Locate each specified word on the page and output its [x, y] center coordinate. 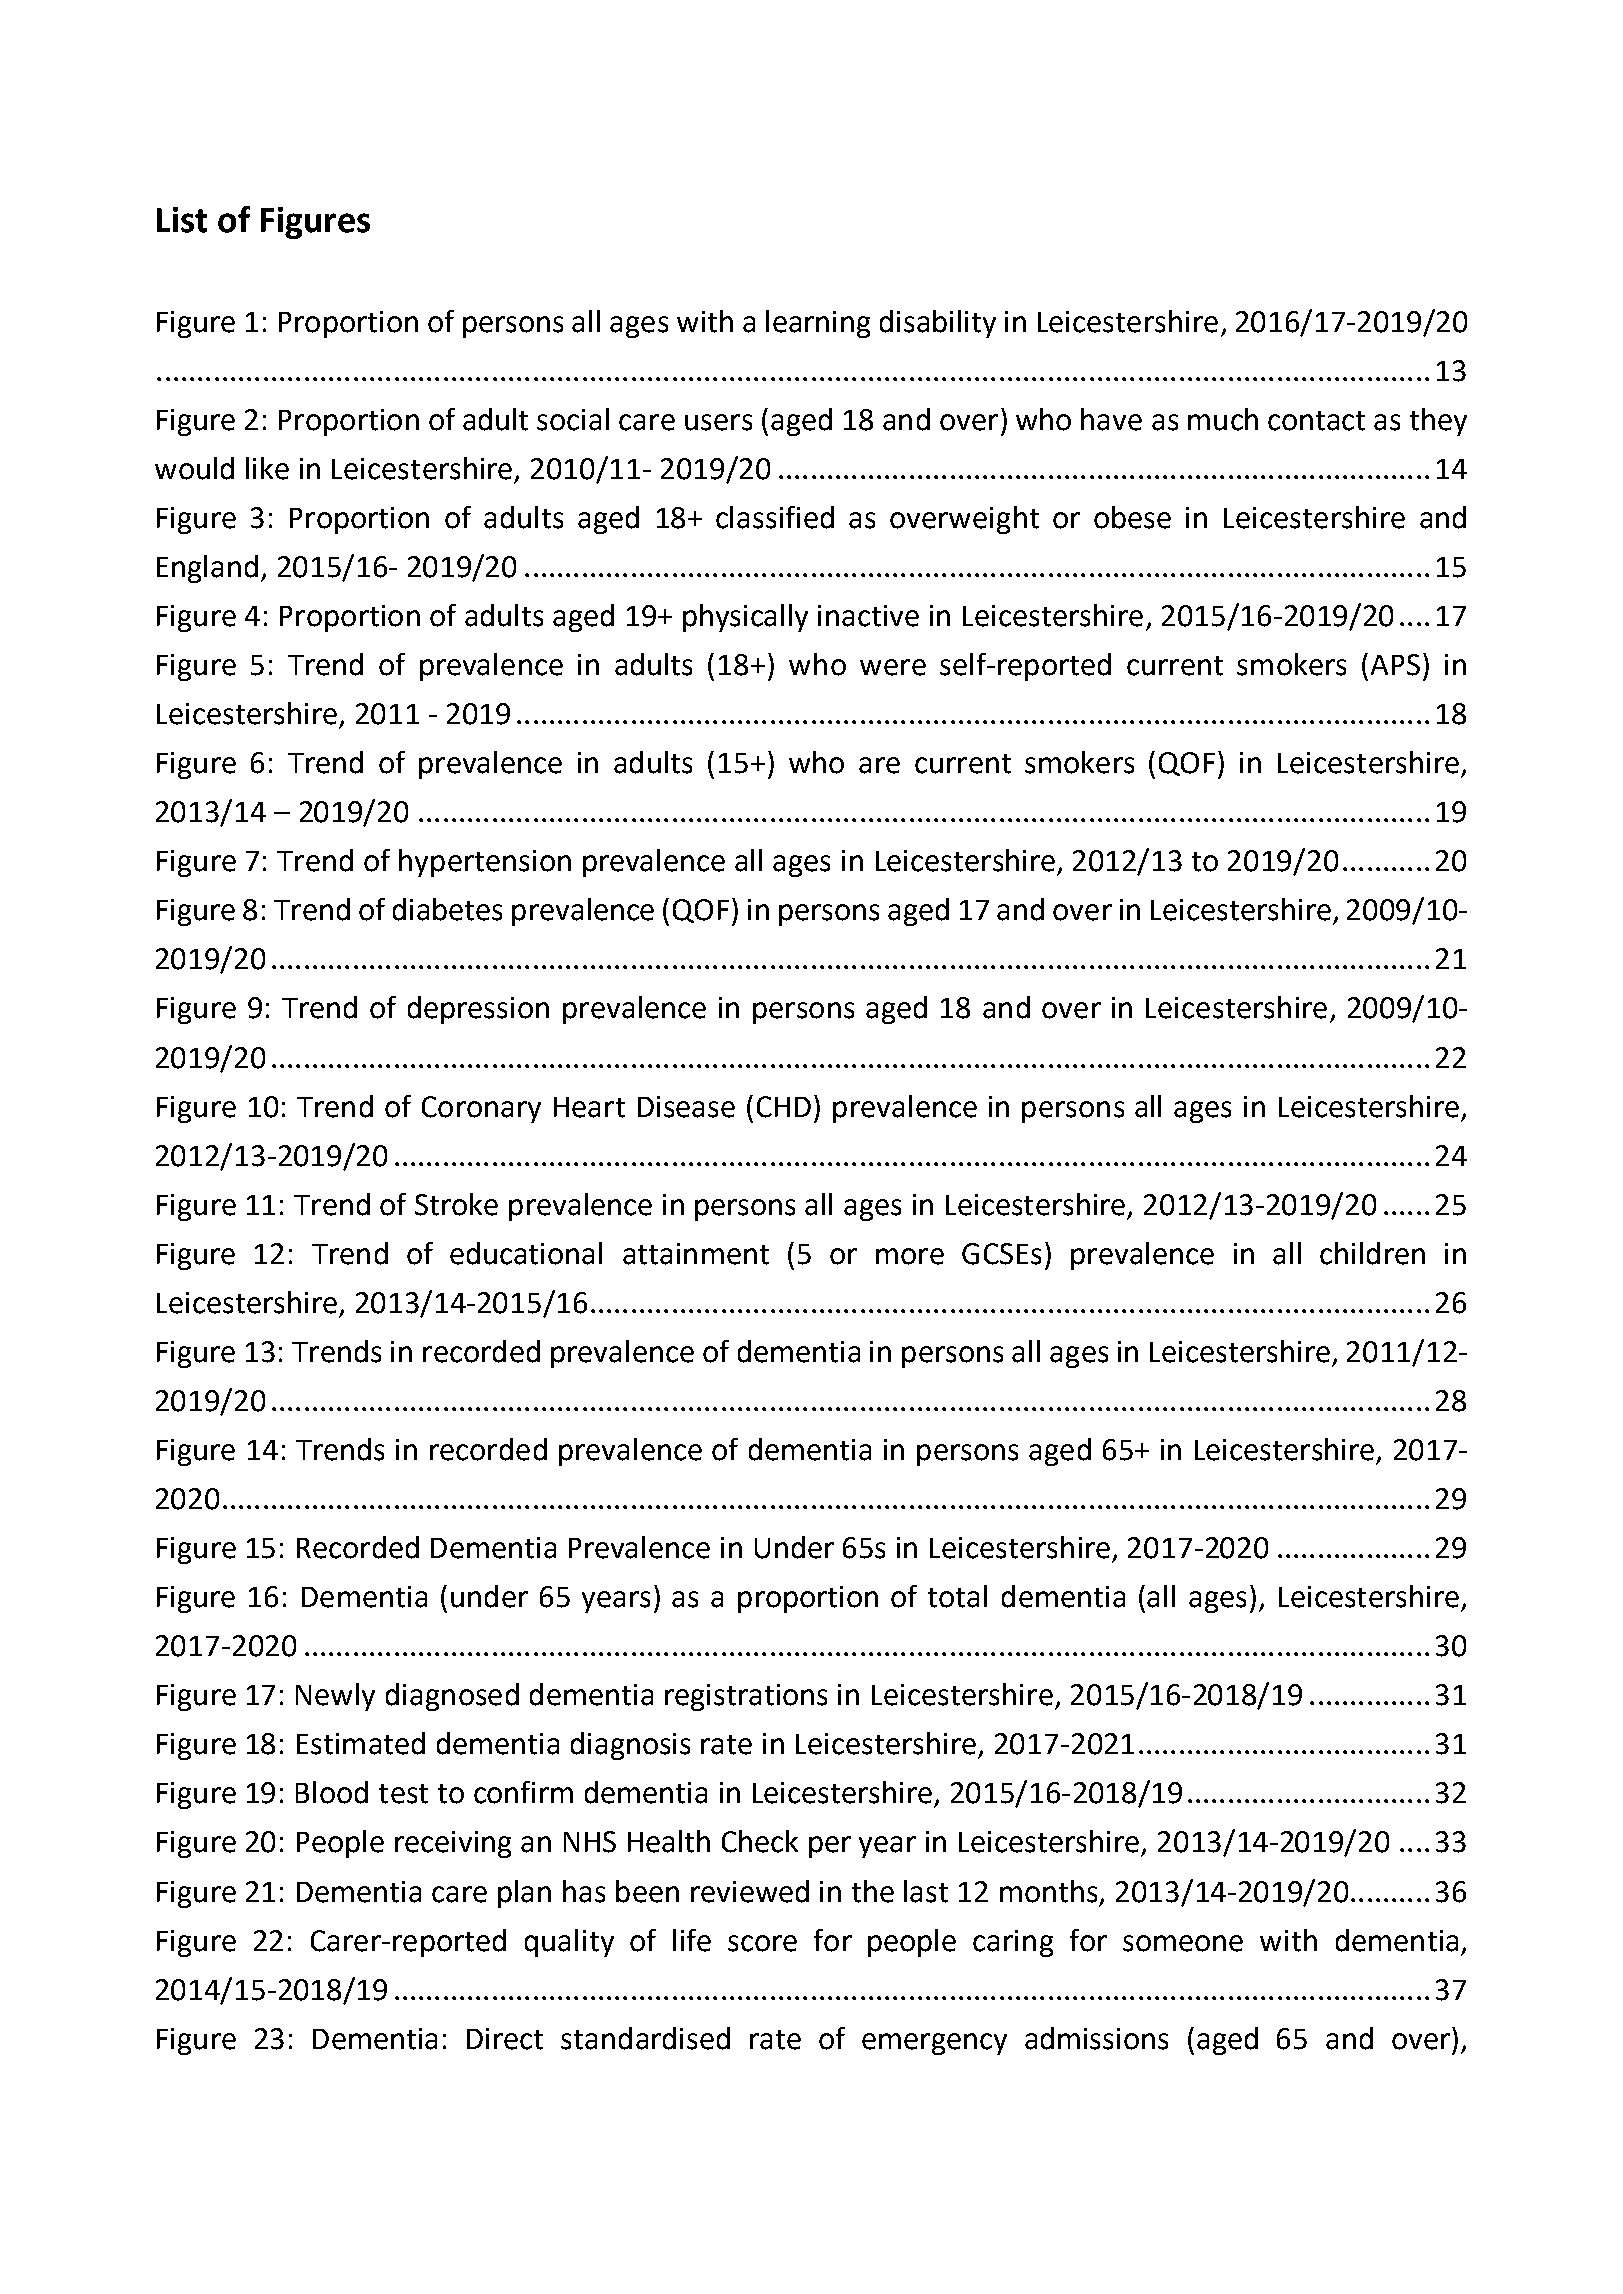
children [1372, 1253]
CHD [784, 1107]
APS [1395, 665]
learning [818, 324]
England [207, 569]
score [762, 1943]
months [1050, 1892]
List [182, 220]
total [957, 1596]
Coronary [481, 1109]
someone [1183, 1943]
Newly [335, 1697]
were [893, 667]
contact [1316, 421]
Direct [505, 2039]
